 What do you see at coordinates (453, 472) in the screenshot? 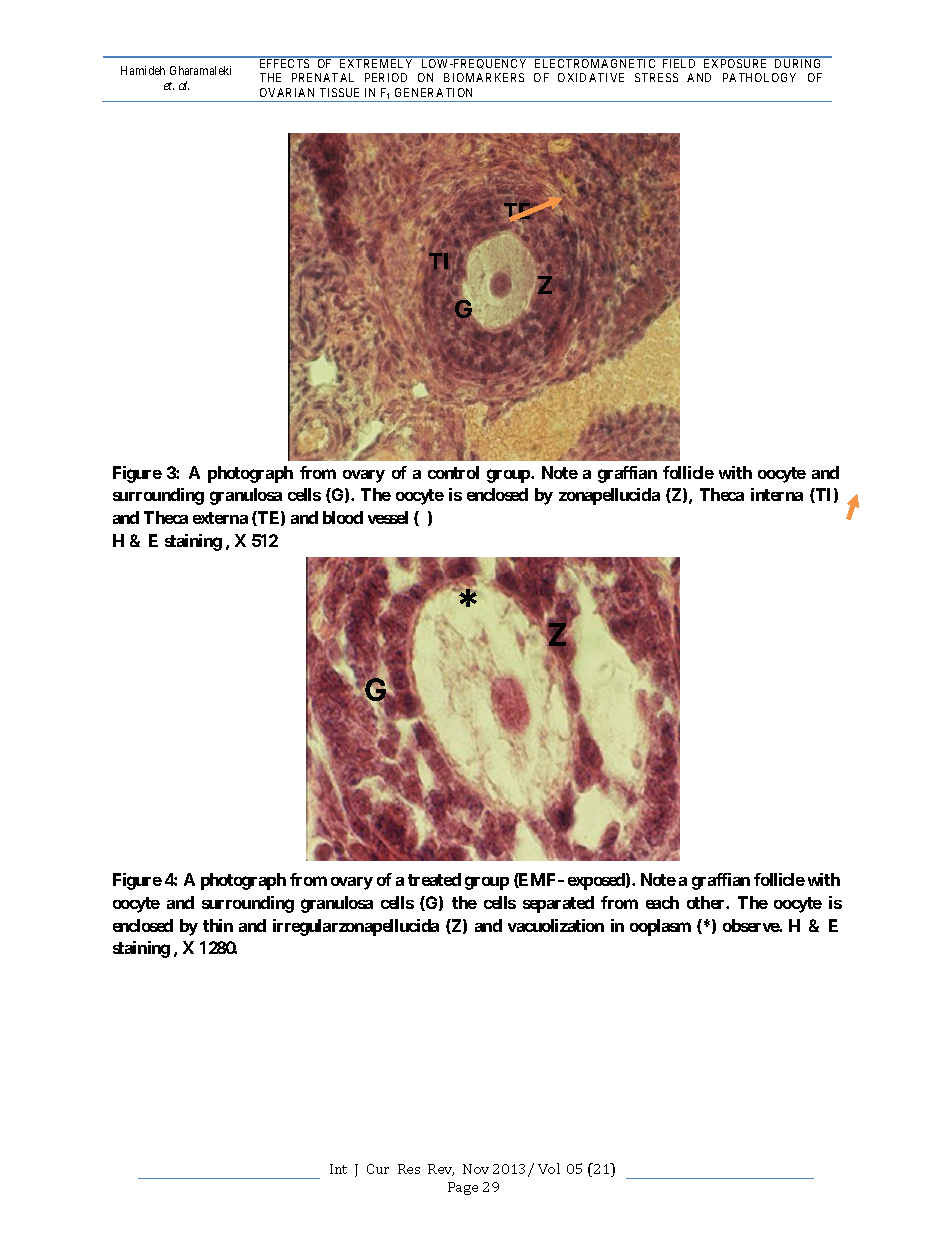
I see `control` at bounding box center [453, 472].
